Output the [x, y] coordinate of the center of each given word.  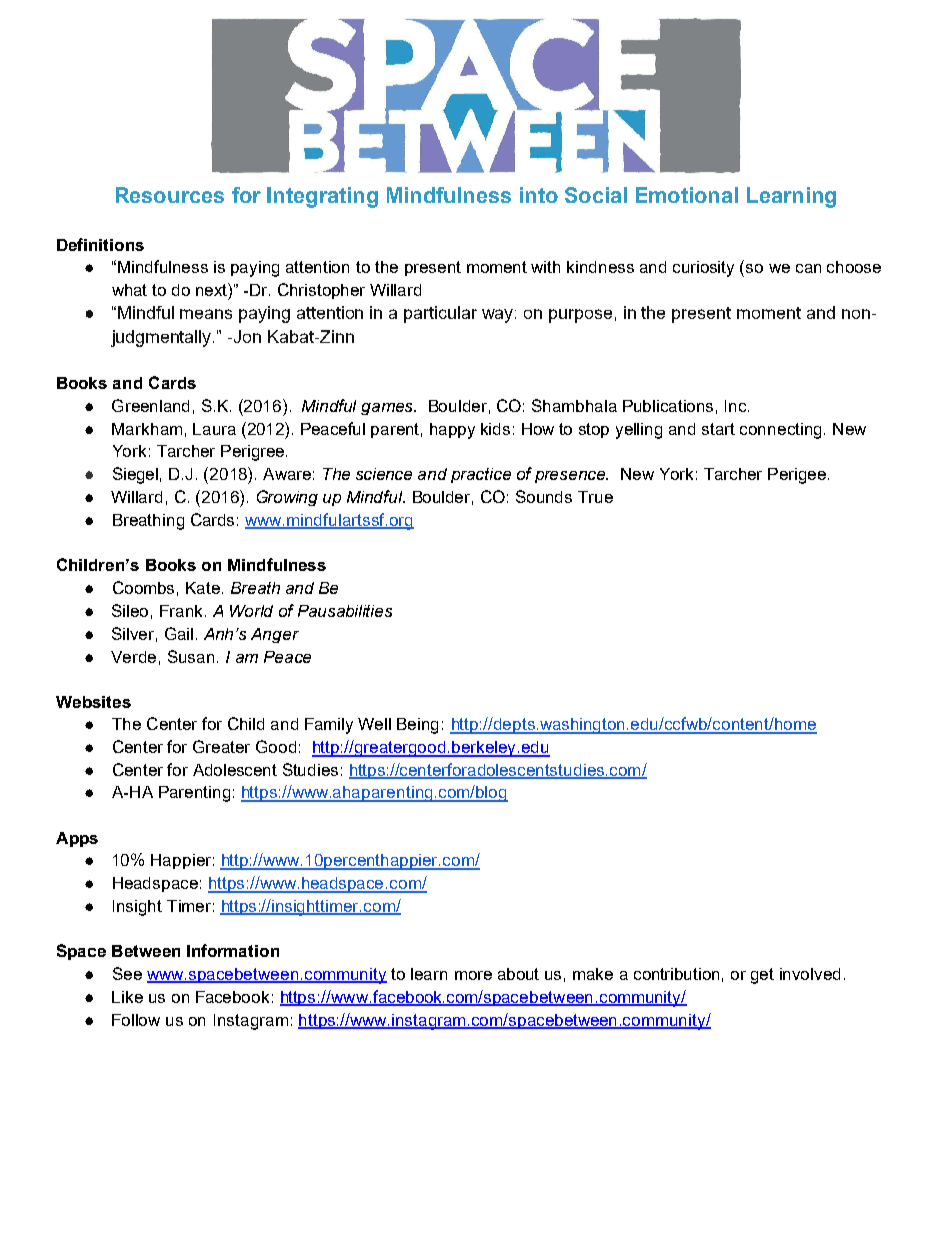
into [539, 195]
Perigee [797, 476]
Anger [275, 635]
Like [127, 997]
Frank [183, 611]
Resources [170, 195]
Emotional [687, 195]
